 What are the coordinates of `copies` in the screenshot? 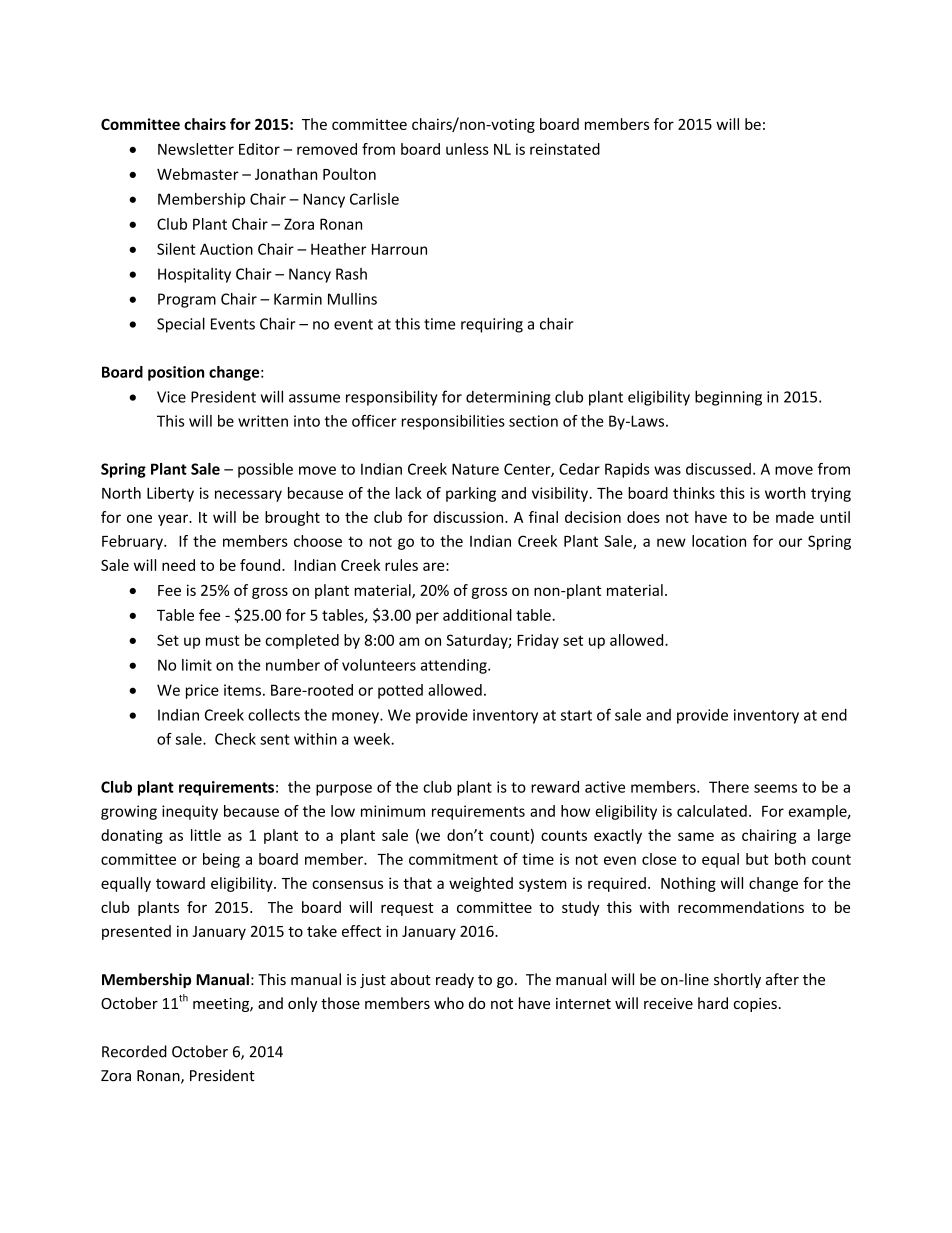 It's located at (755, 1005).
